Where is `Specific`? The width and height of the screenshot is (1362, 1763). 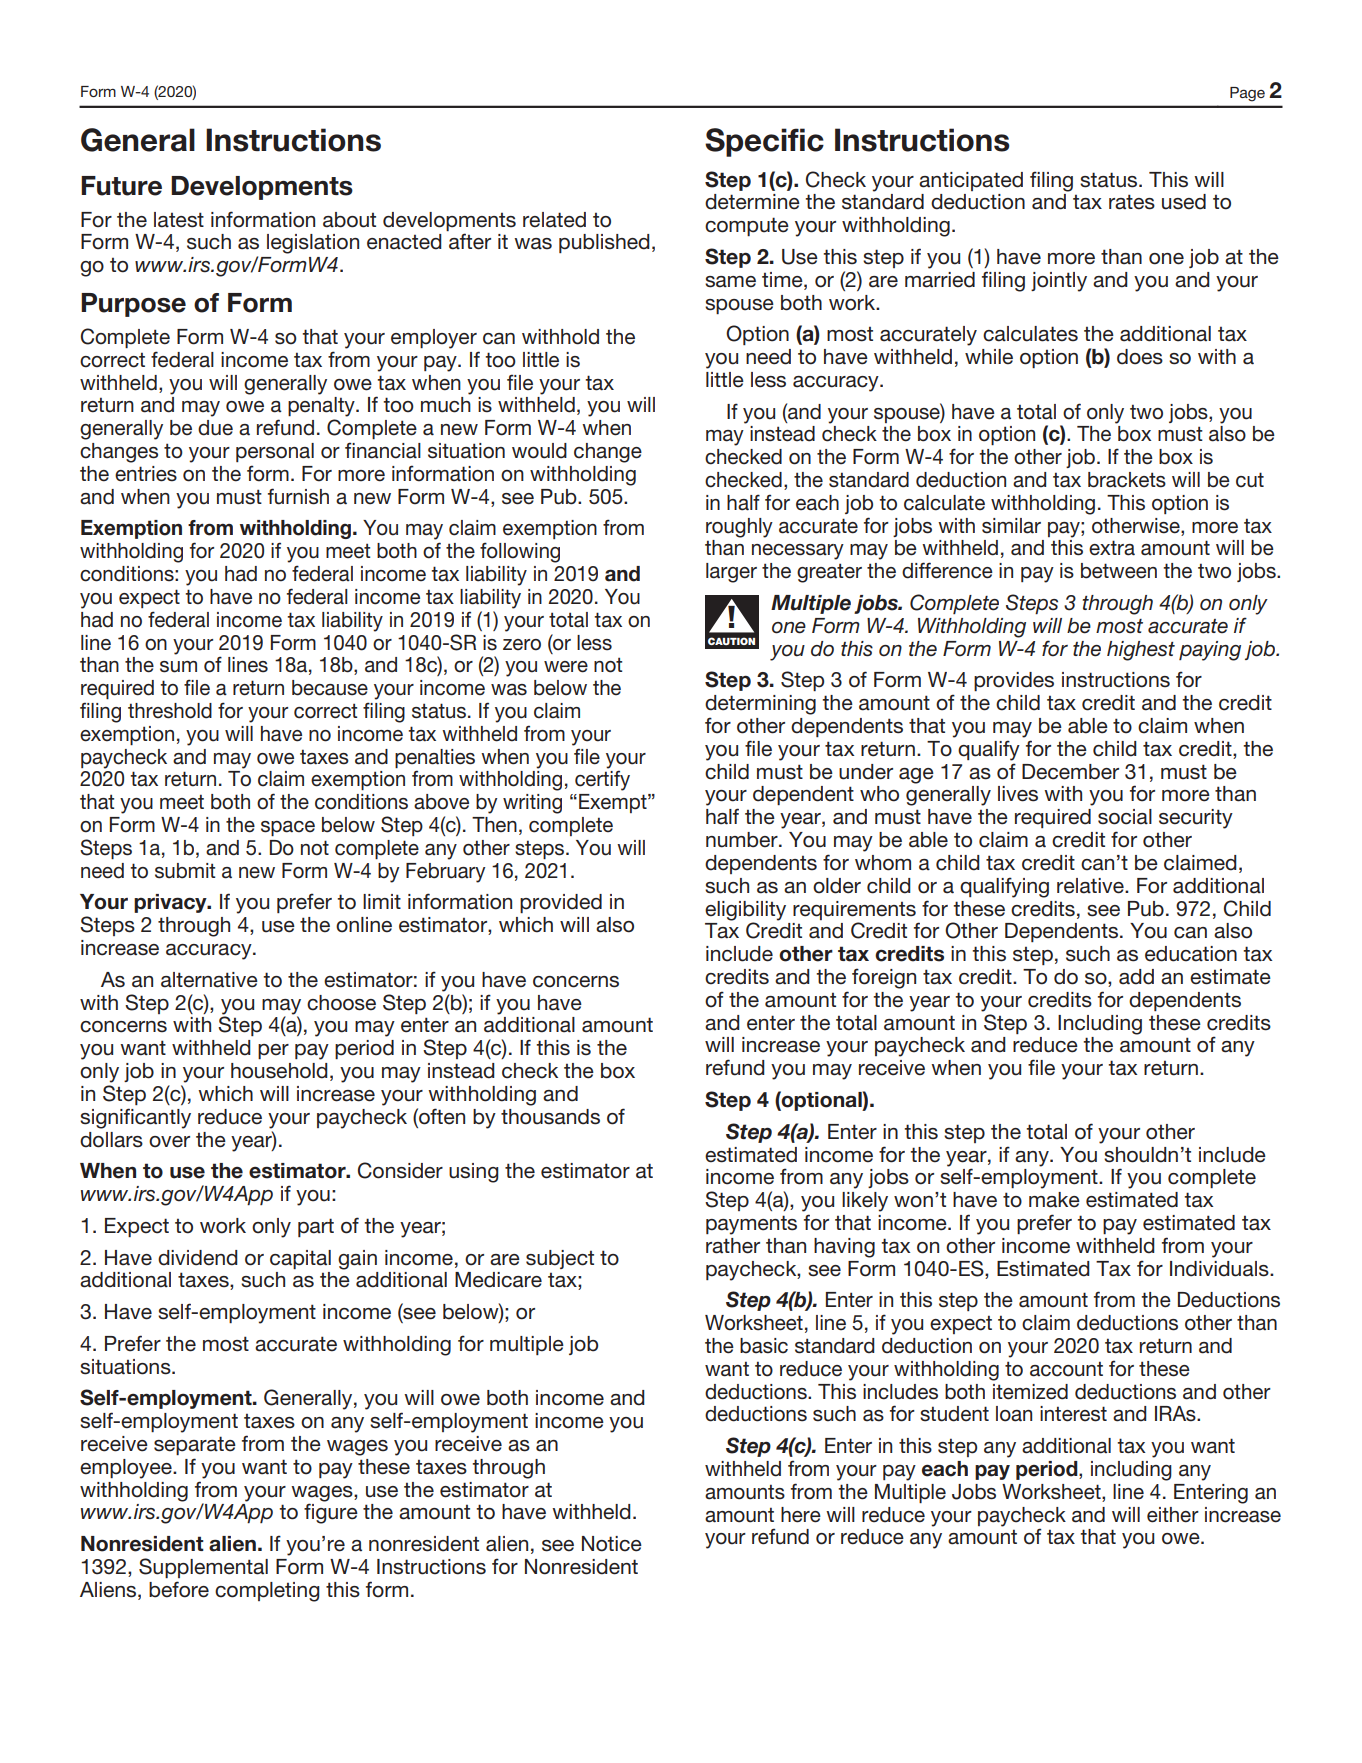 Specific is located at coordinates (764, 142).
